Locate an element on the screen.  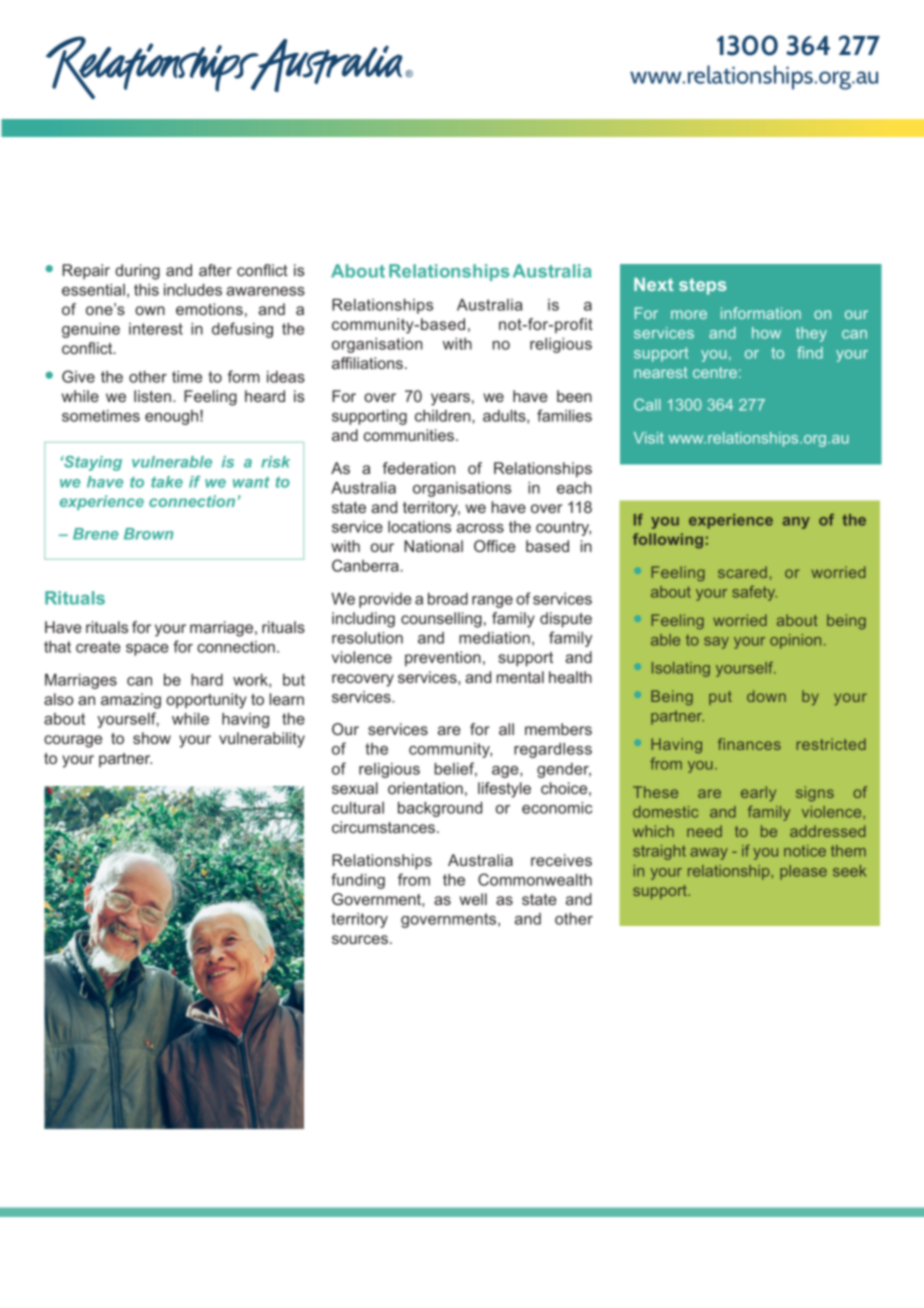
orientation is located at coordinates (425, 788).
